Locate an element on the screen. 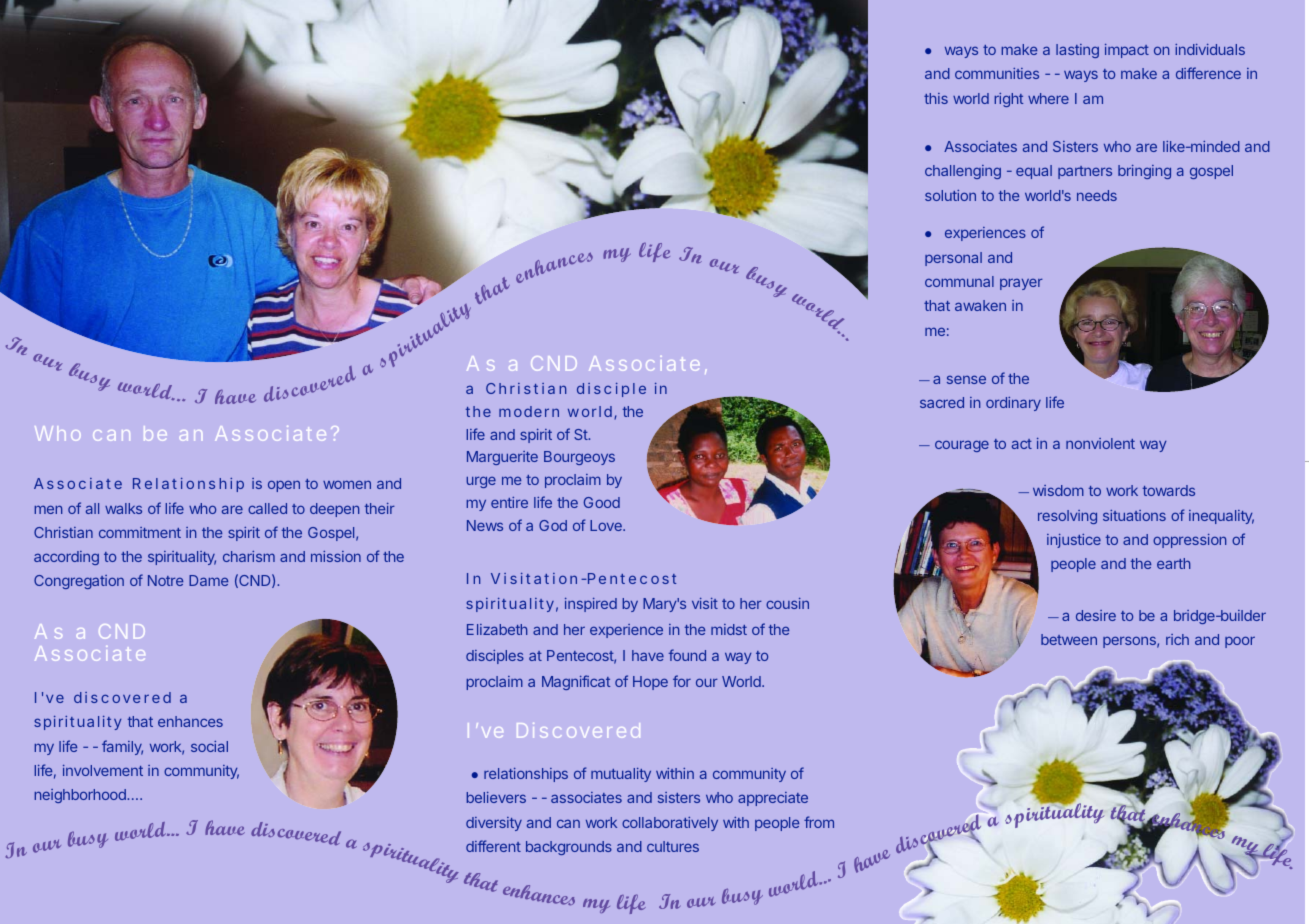  neighborhood is located at coordinates (81, 796).
